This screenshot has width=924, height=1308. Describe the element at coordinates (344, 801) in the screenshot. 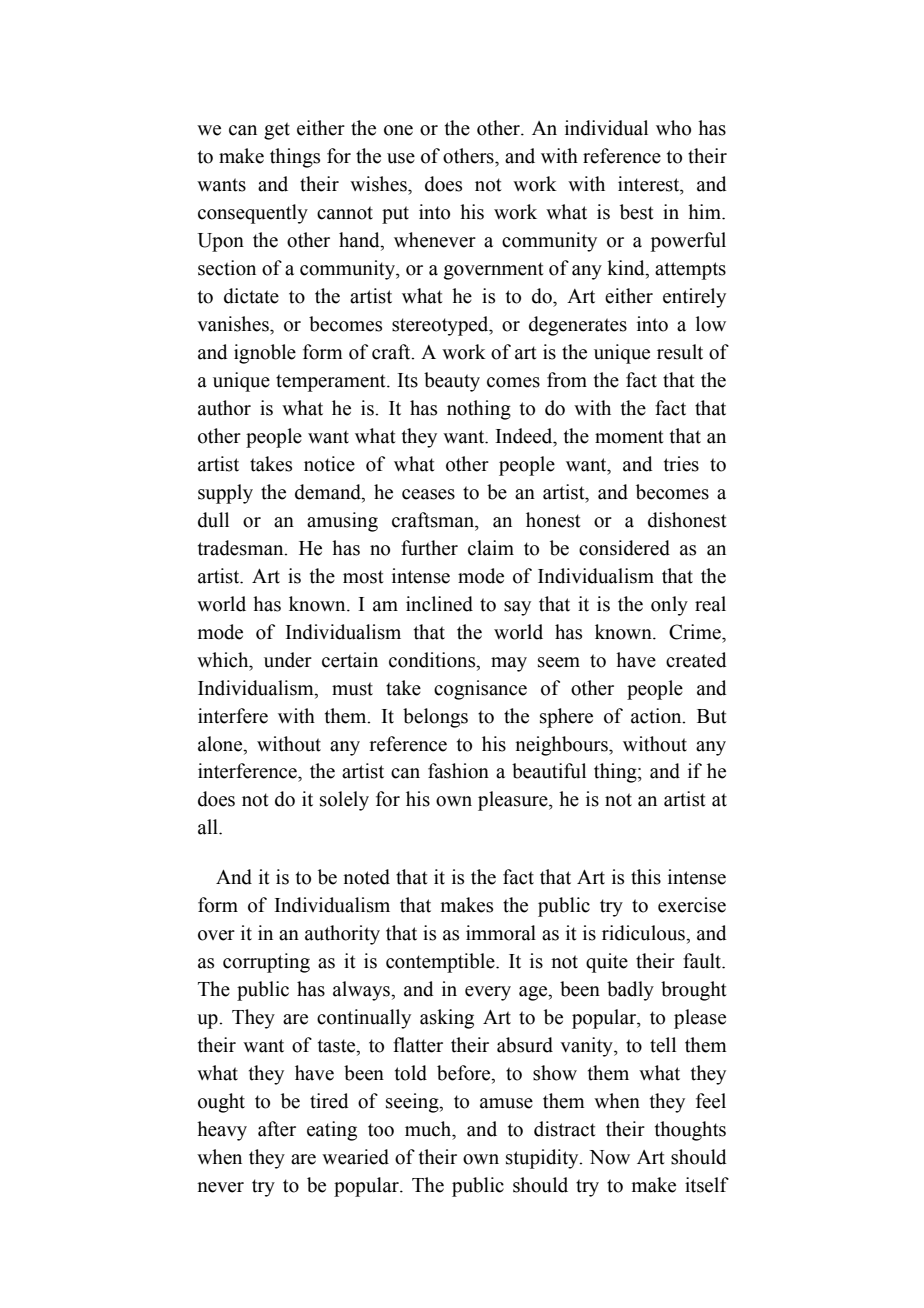

I see `solely` at that location.
